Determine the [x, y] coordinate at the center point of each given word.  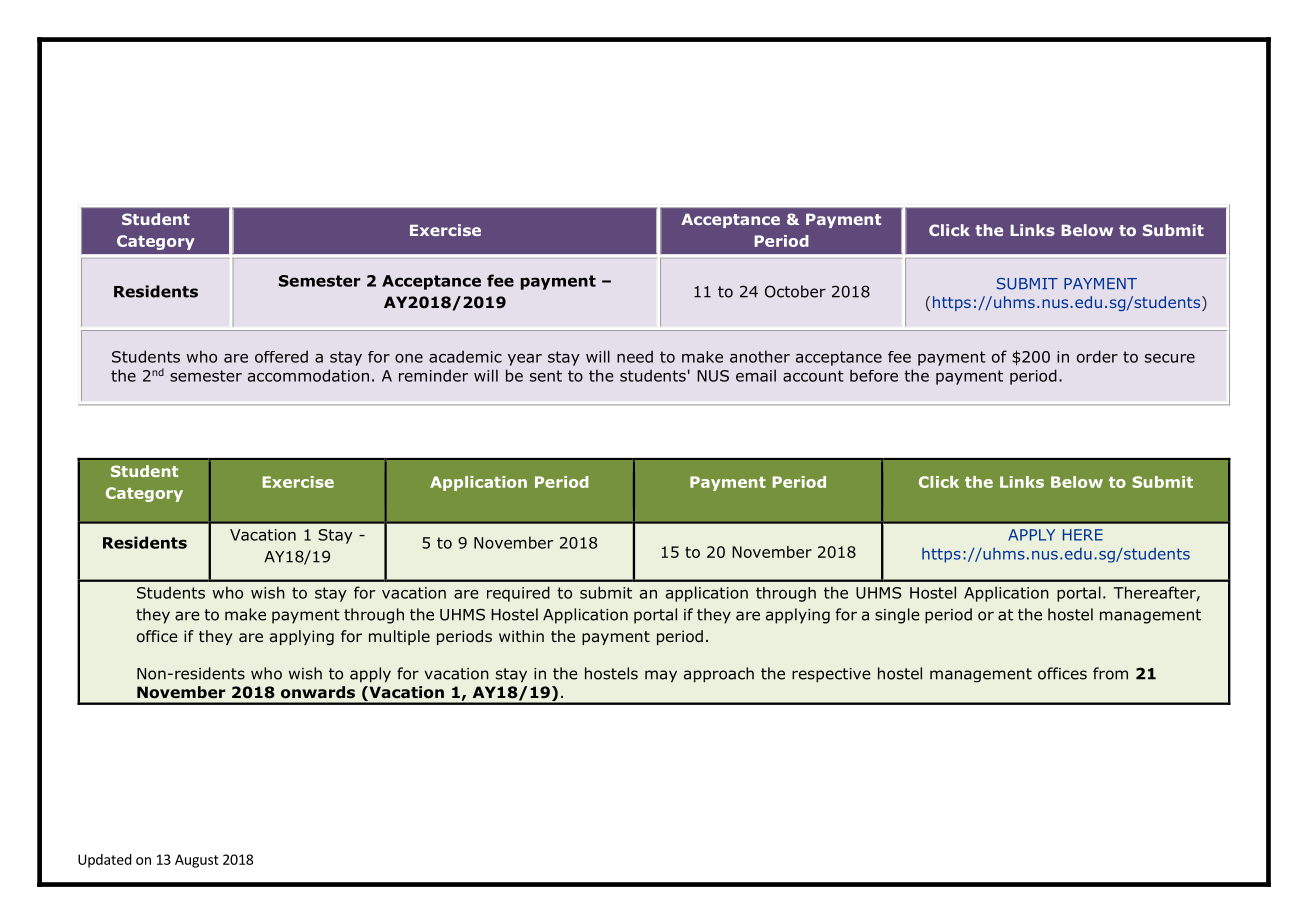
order [1097, 356]
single [897, 616]
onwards [318, 692]
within [521, 636]
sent [546, 376]
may [661, 676]
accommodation [308, 375]
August [197, 861]
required [518, 594]
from [1110, 673]
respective [831, 675]
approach [719, 674]
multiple [399, 637]
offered [281, 356]
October [795, 291]
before [874, 375]
